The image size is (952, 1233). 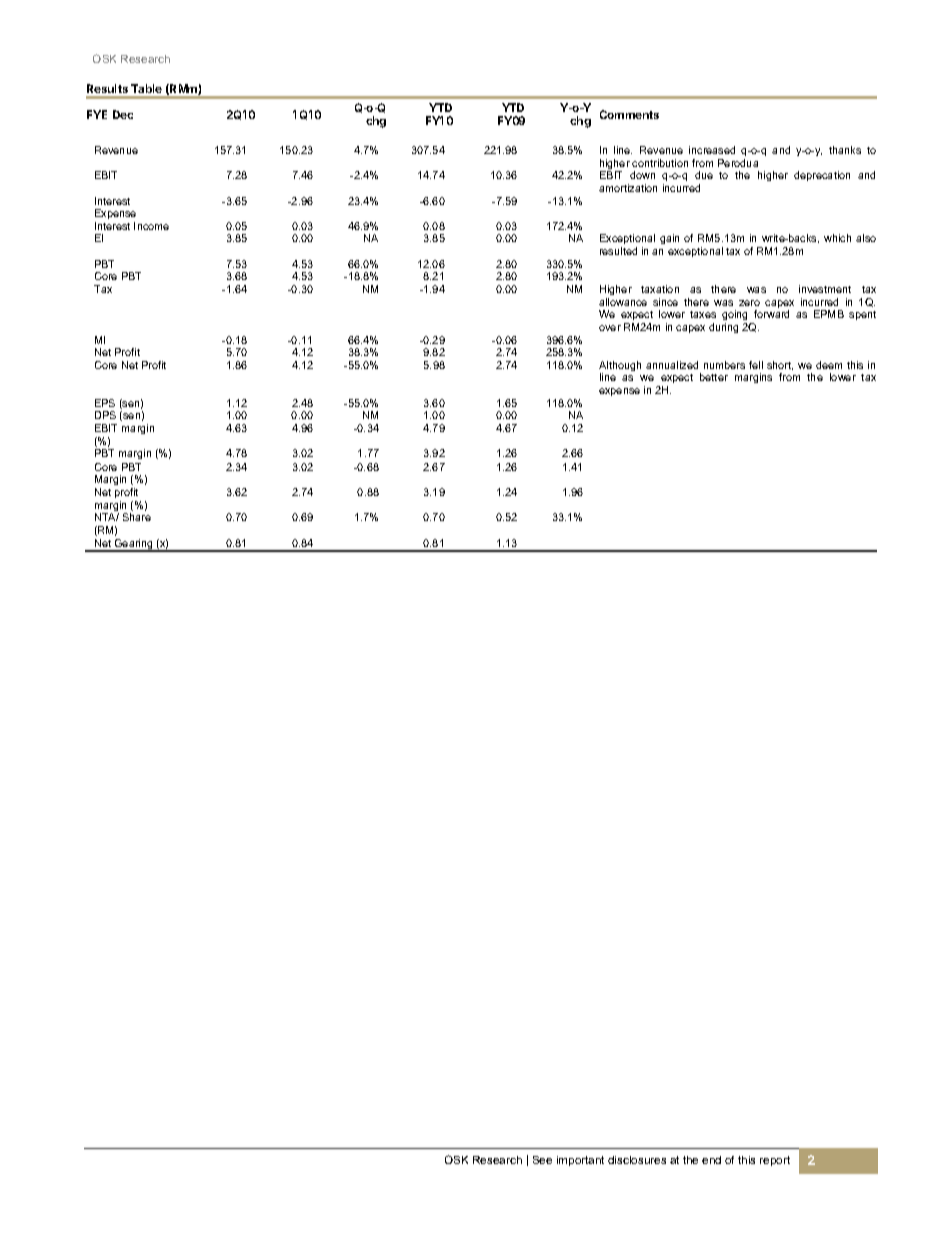 I want to click on Gearing, so click(x=134, y=545).
